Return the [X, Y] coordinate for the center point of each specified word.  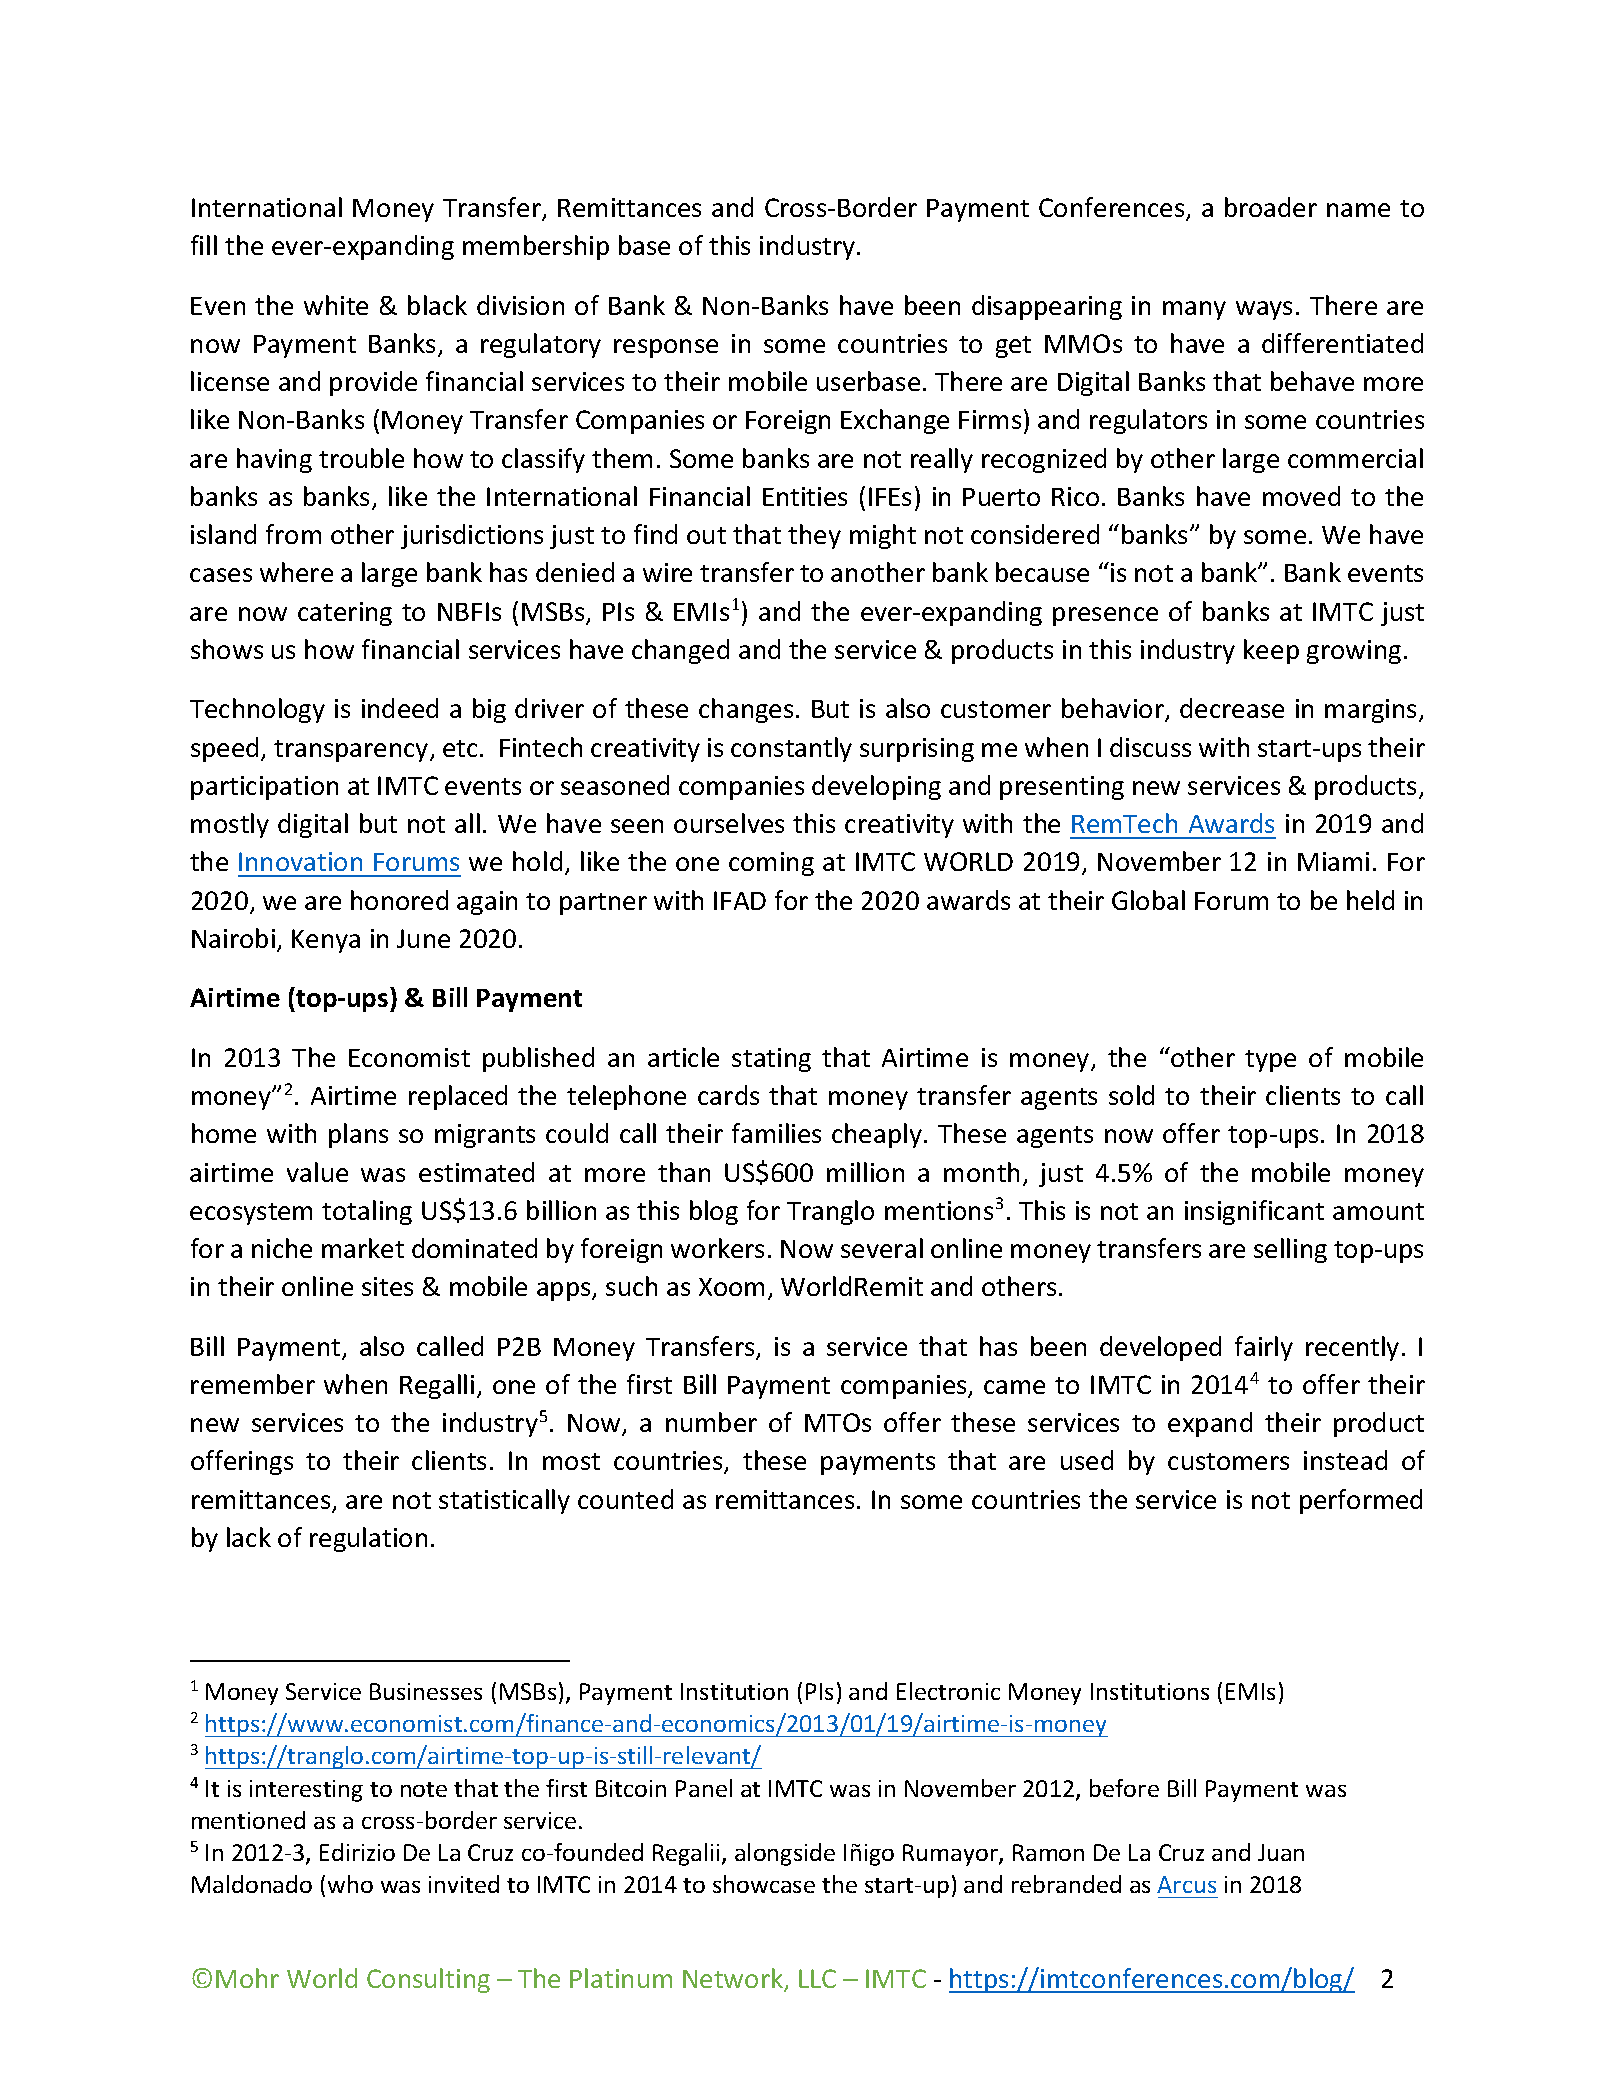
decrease [1232, 708]
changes [746, 710]
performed [1361, 1501]
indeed [400, 708]
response [666, 348]
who [350, 1884]
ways [1264, 310]
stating [771, 1060]
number [711, 1422]
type [1270, 1061]
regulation [368, 1539]
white [336, 305]
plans [358, 1135]
